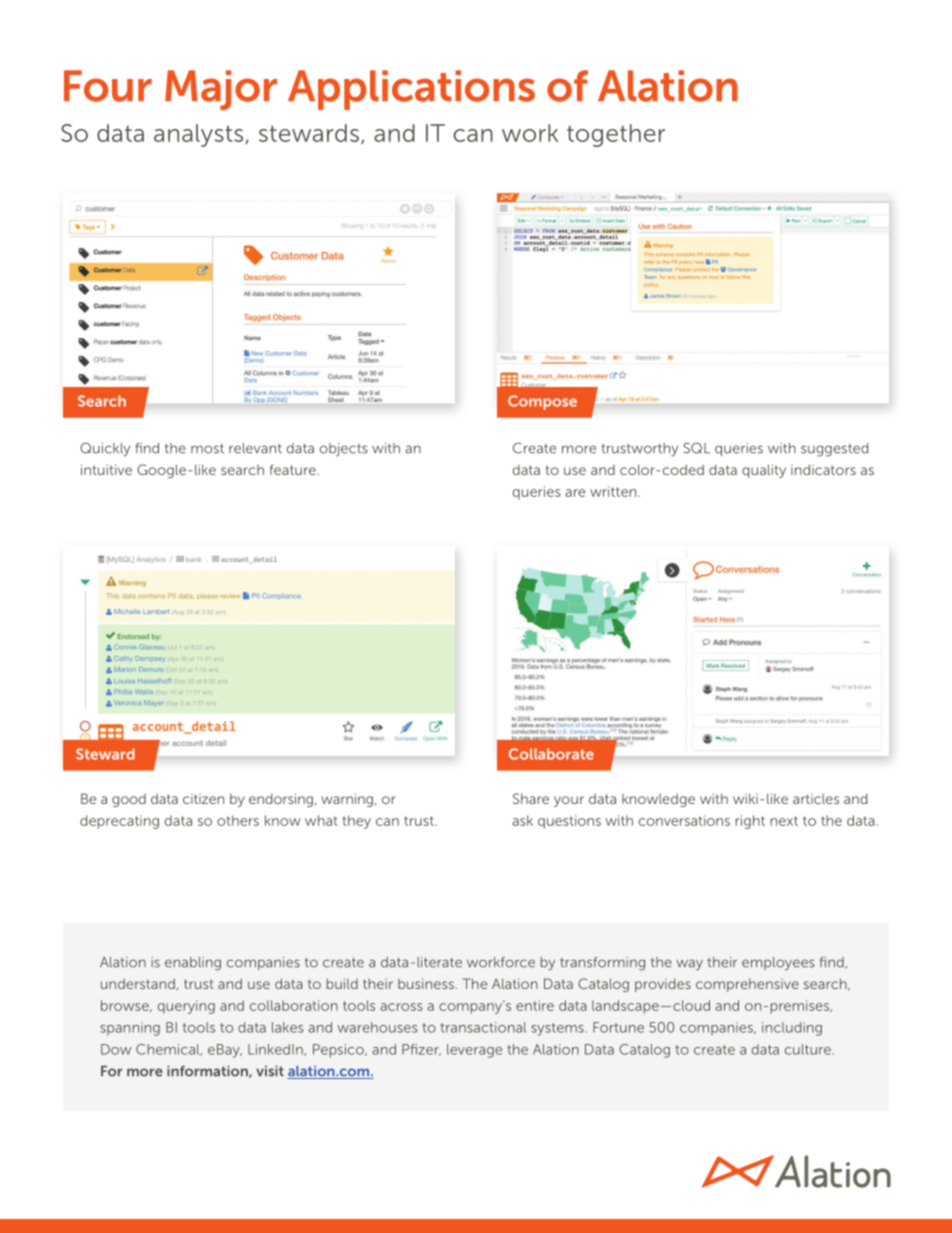 This screenshot has width=952, height=1233. Describe the element at coordinates (186, 1007) in the screenshot. I see `querying` at that location.
